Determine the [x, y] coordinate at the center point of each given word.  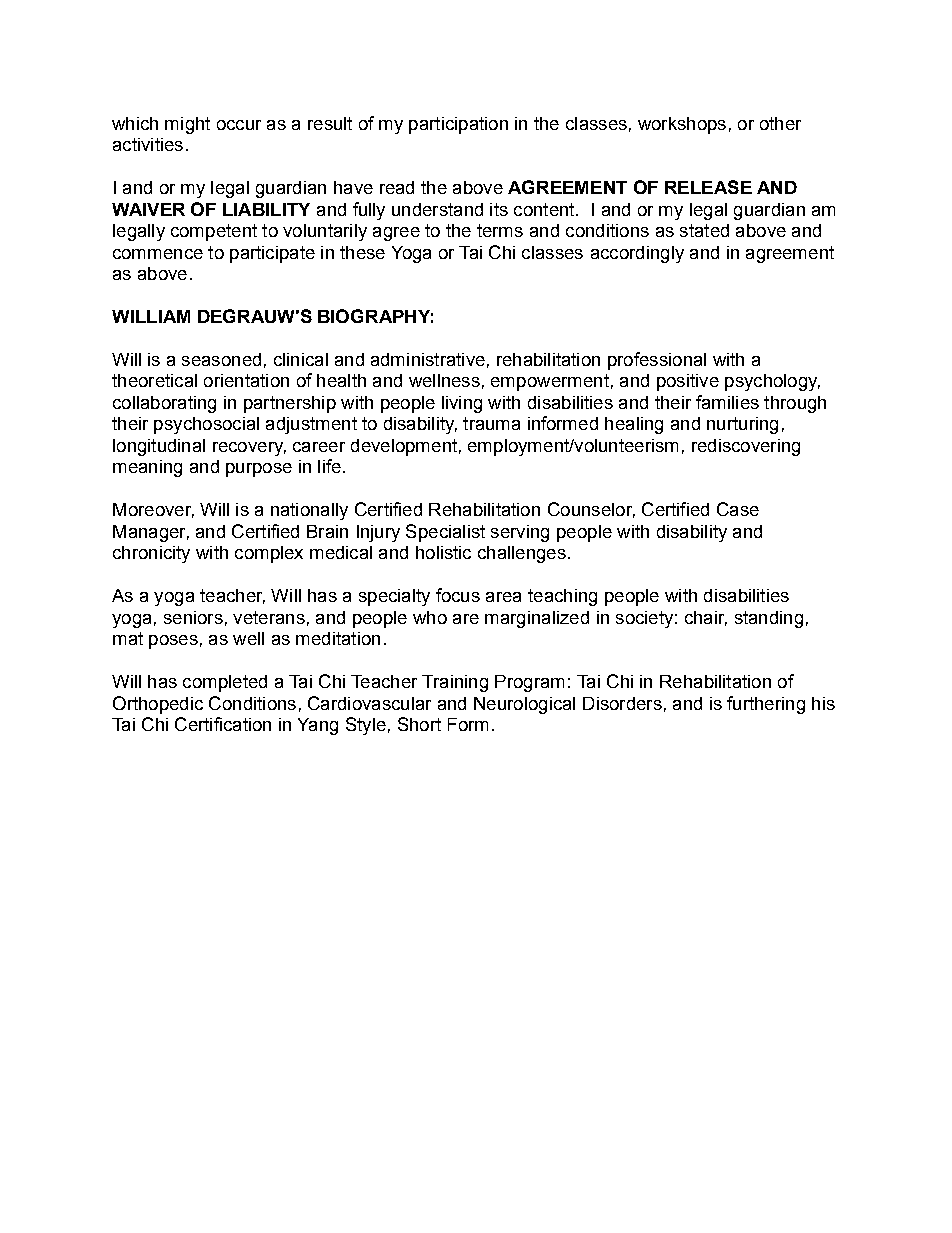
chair [706, 618]
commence [158, 254]
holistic [443, 552]
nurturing [742, 425]
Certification [223, 724]
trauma [491, 423]
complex [269, 554]
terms [500, 230]
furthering [766, 705]
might [187, 125]
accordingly [637, 254]
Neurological [524, 705]
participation [458, 125]
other [780, 123]
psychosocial [206, 425]
